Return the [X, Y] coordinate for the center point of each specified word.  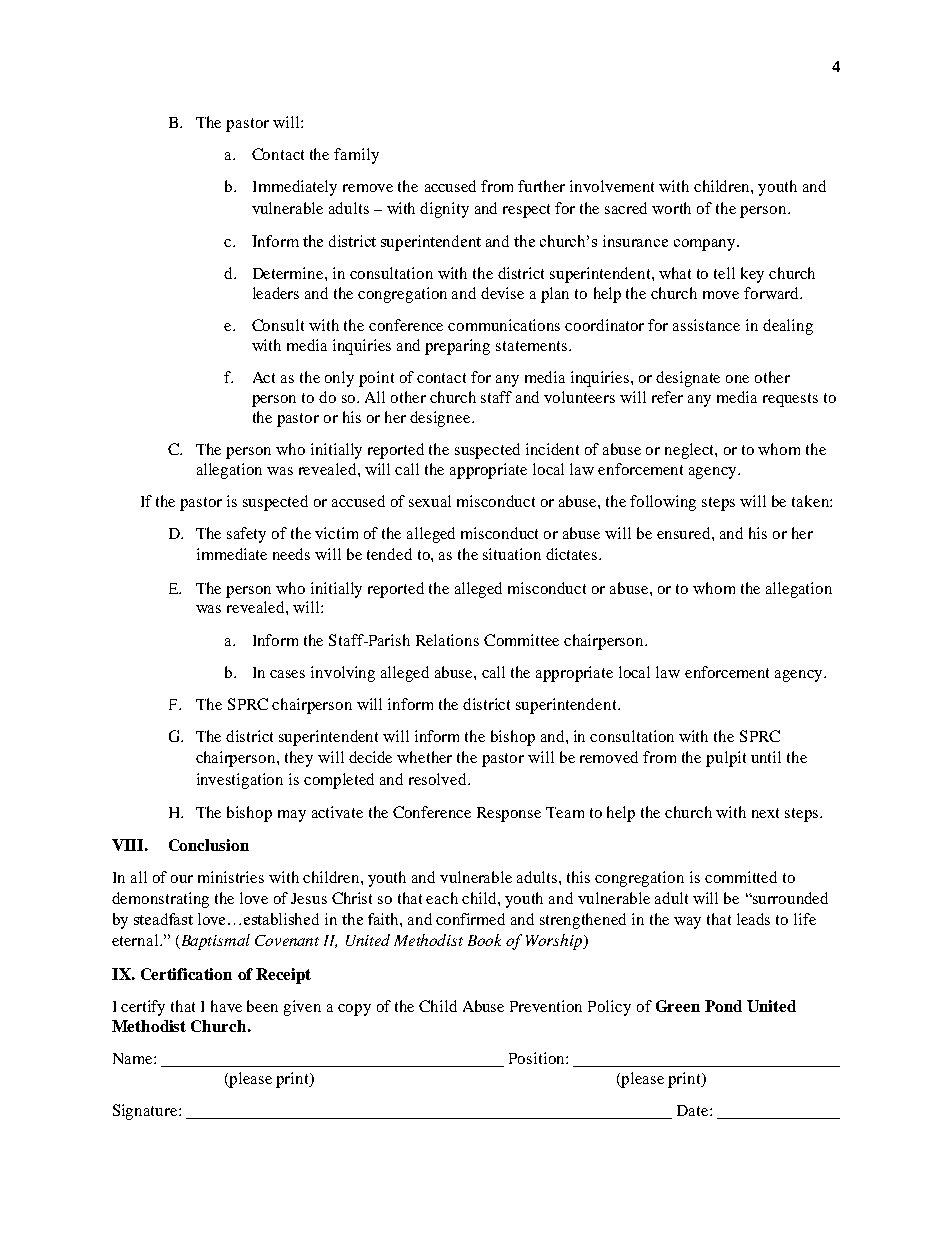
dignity [444, 210]
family [356, 156]
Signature [146, 1112]
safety [246, 535]
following [663, 503]
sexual [430, 501]
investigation [240, 781]
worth [671, 208]
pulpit [726, 759]
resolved [439, 779]
